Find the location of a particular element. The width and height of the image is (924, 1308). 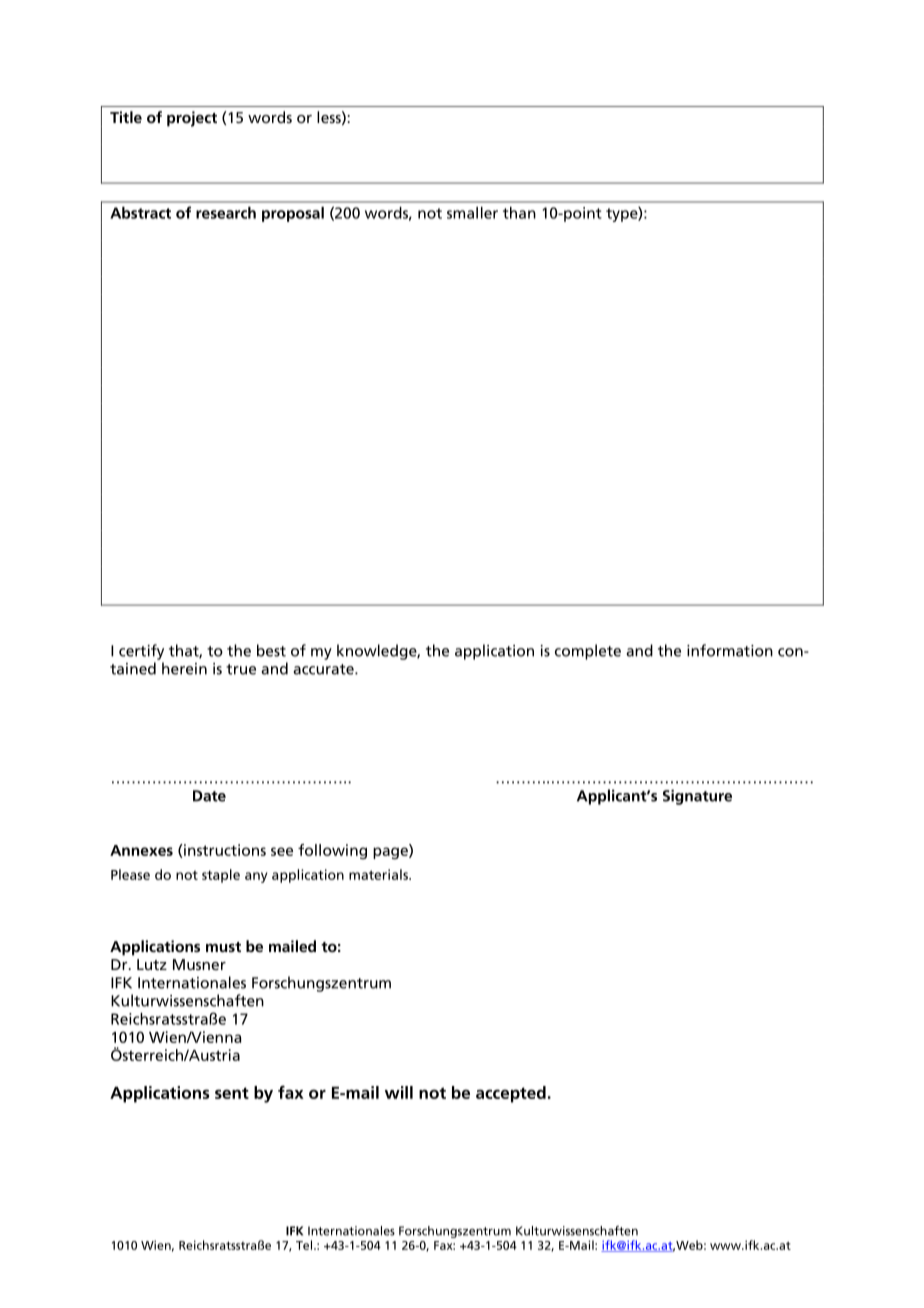

will is located at coordinates (399, 1092).
